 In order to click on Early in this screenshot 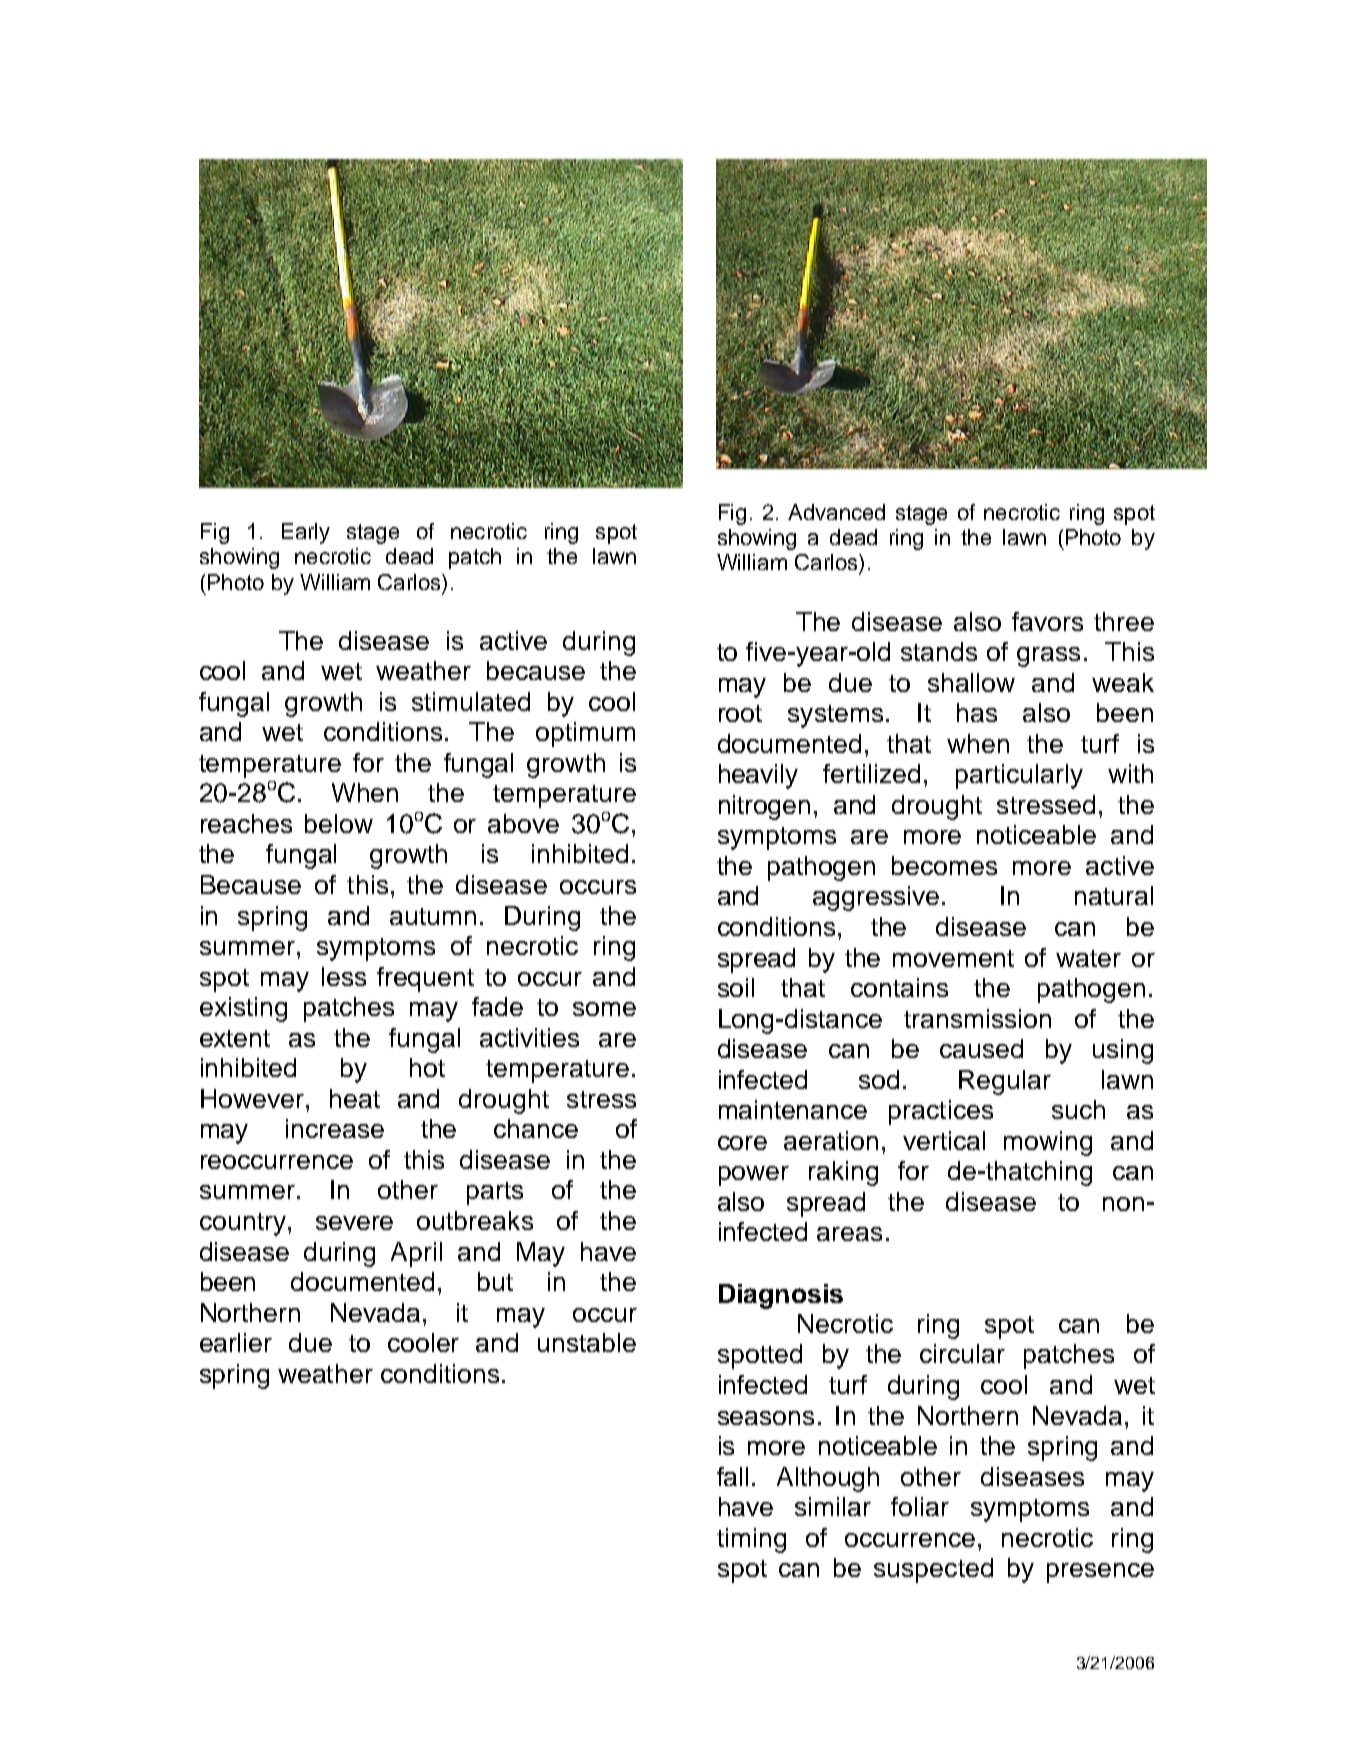, I will do `click(306, 533)`.
